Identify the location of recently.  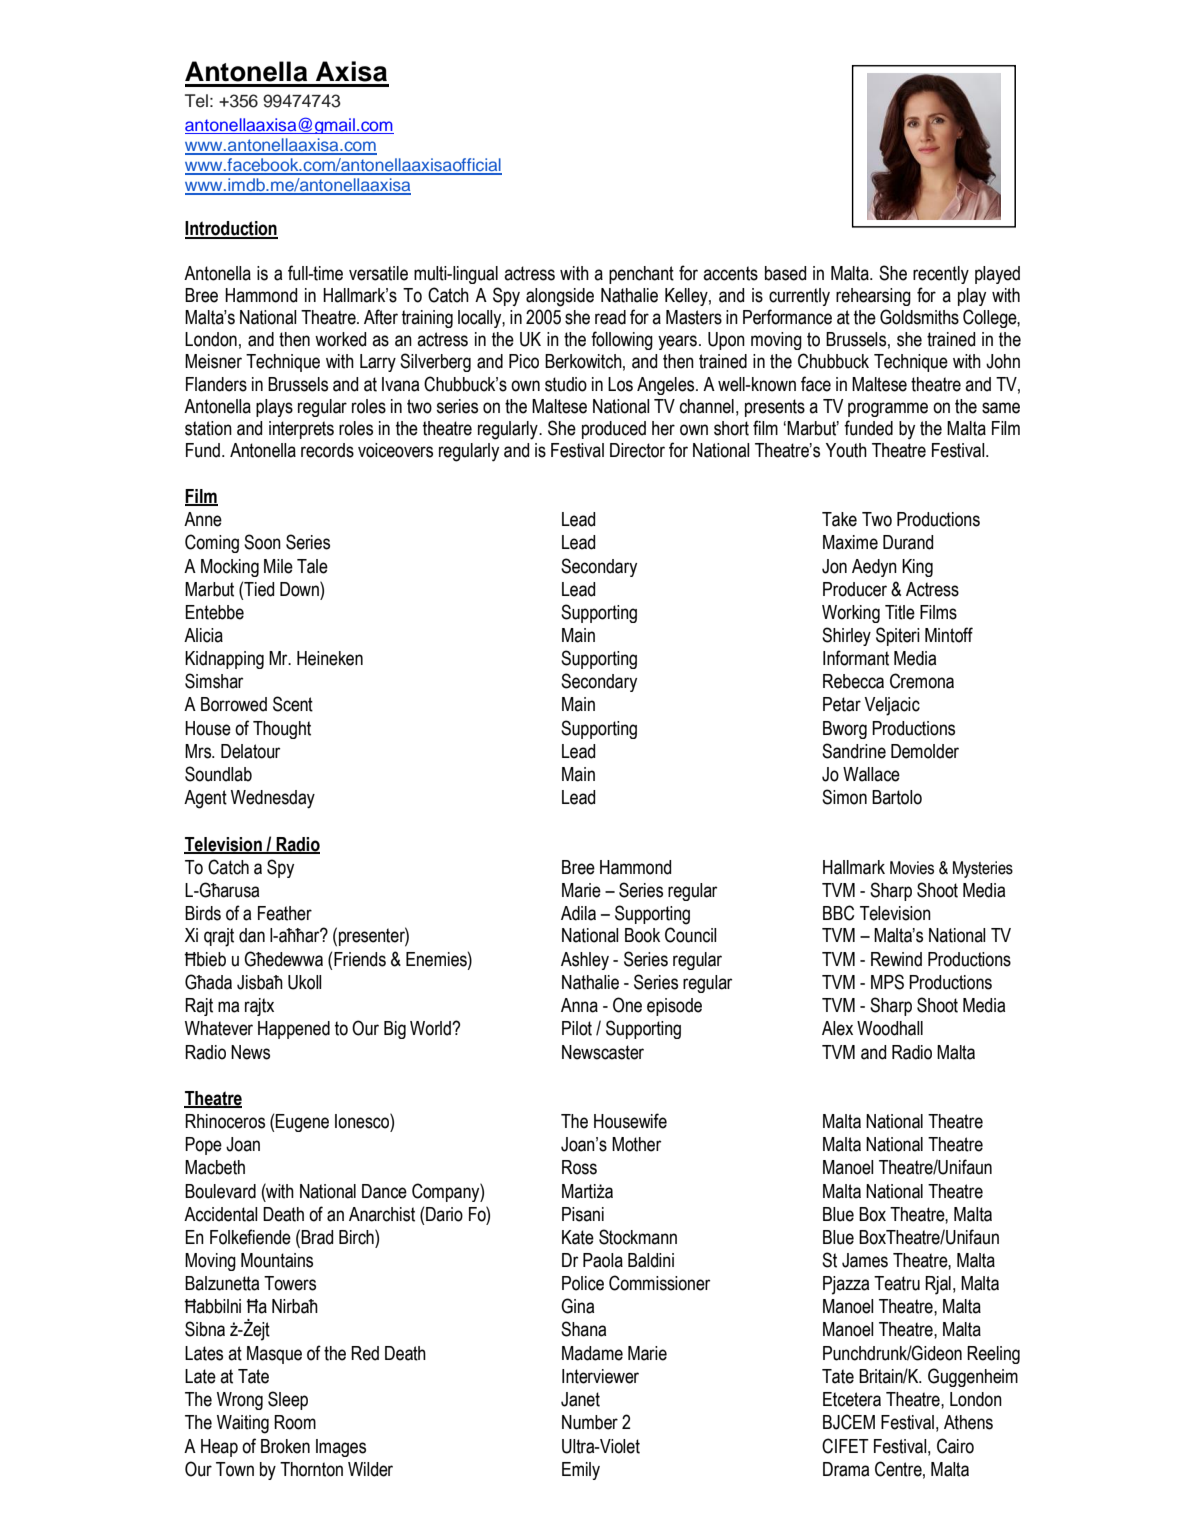
(941, 275).
